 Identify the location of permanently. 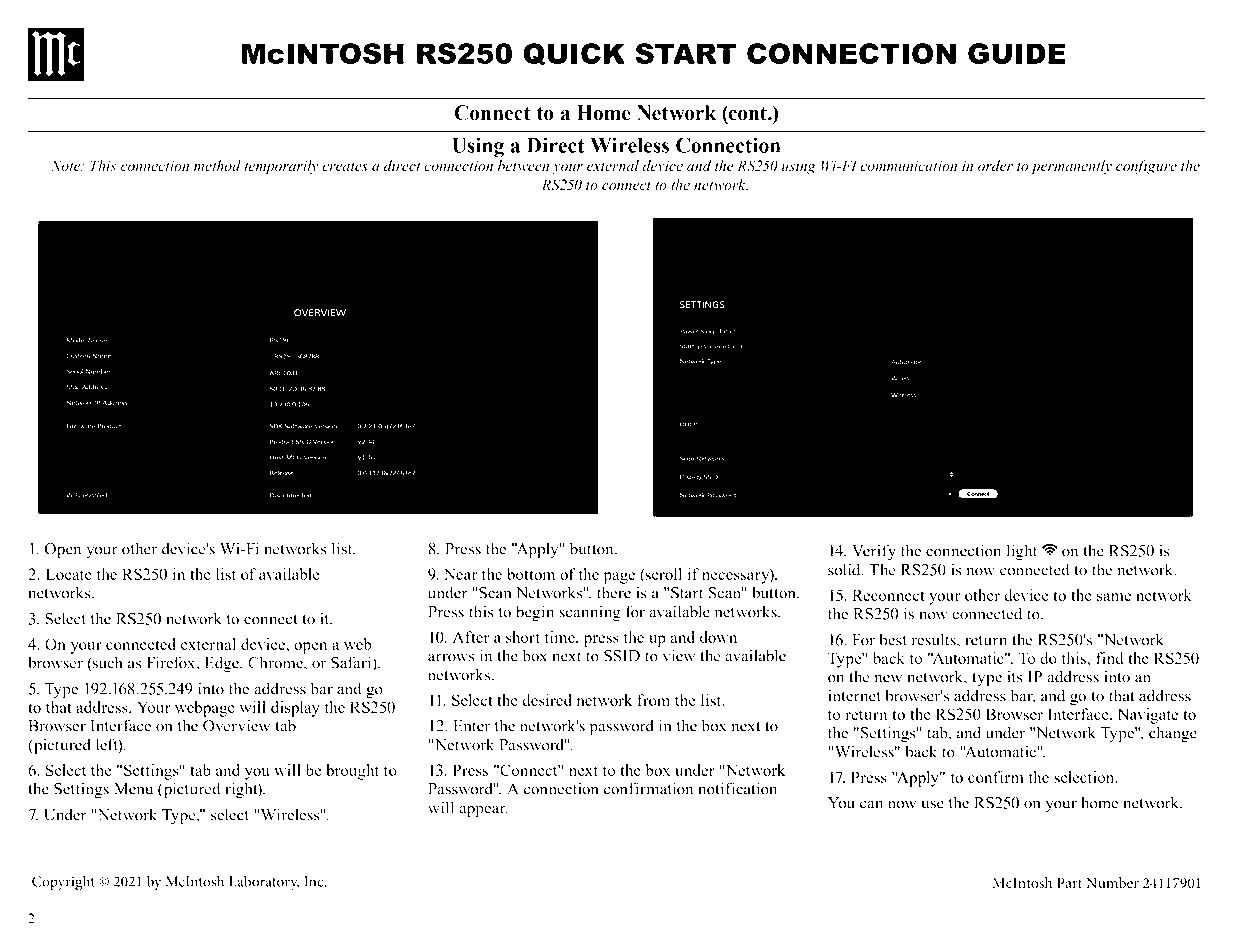
(1071, 167).
